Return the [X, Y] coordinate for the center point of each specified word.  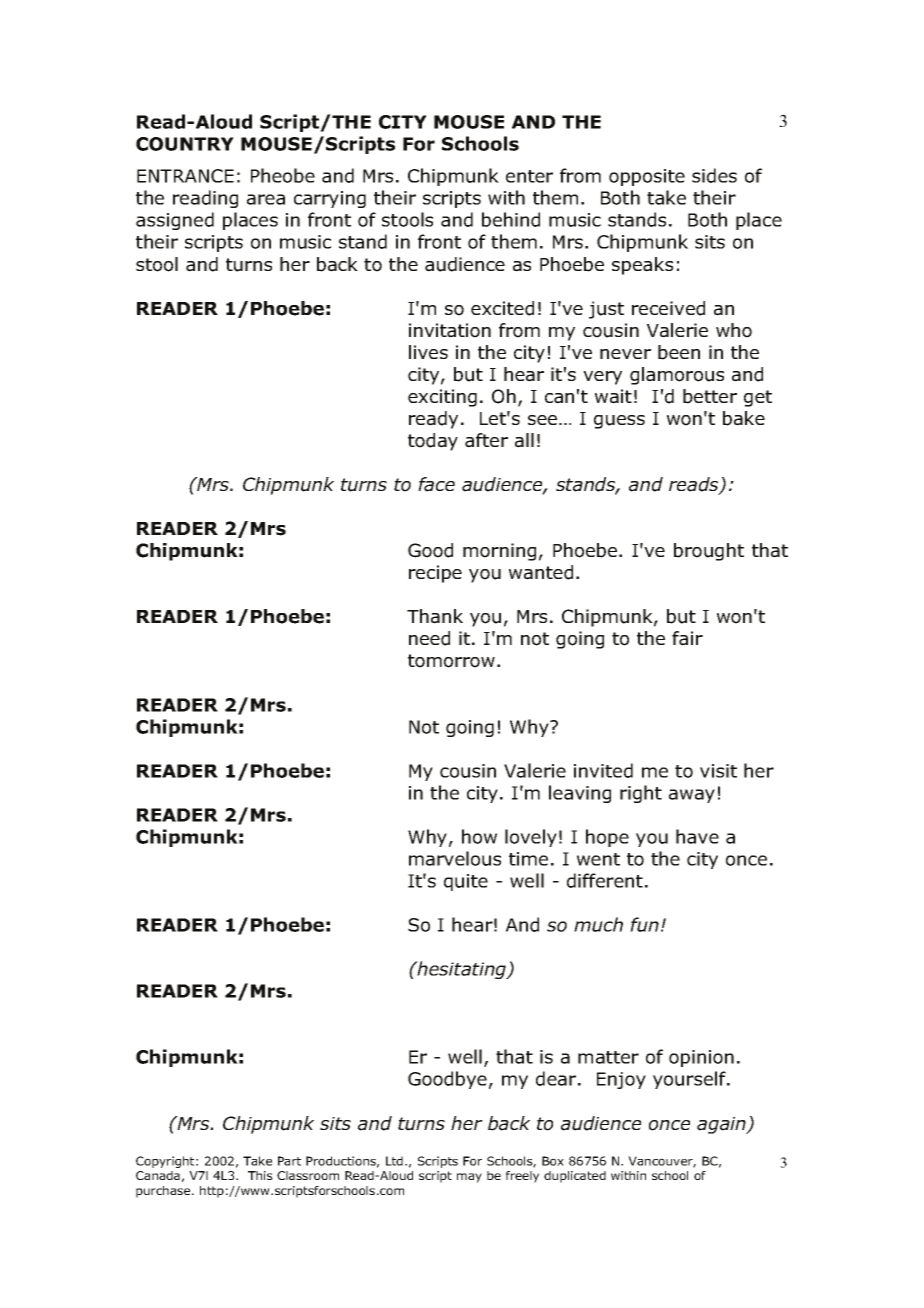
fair [687, 638]
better [710, 396]
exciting [442, 398]
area [266, 199]
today [433, 442]
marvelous [455, 858]
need [429, 638]
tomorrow [451, 661]
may [469, 1178]
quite [466, 882]
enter [529, 176]
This [260, 1175]
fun [644, 924]
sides [714, 175]
